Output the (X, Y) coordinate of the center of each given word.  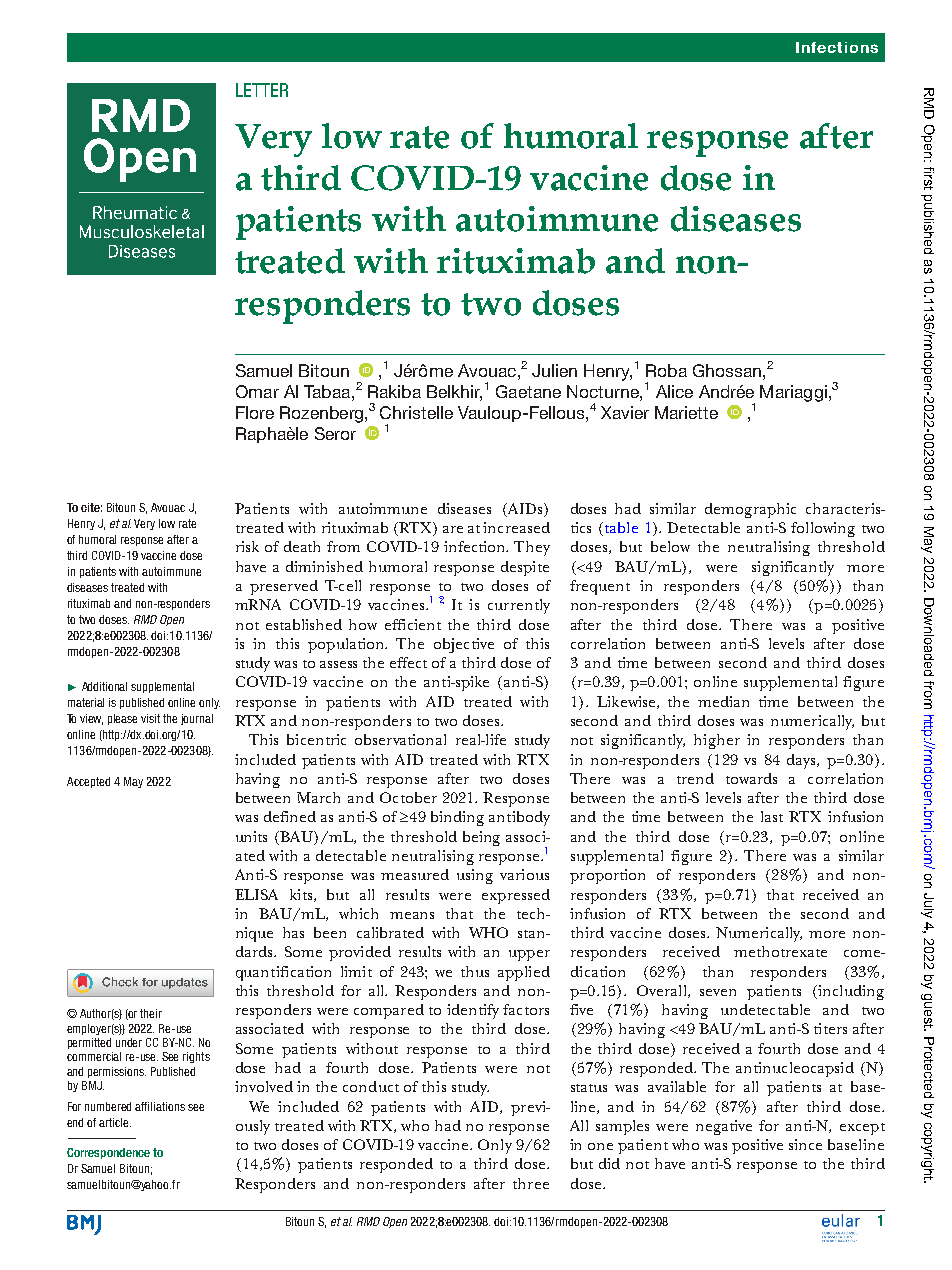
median (723, 701)
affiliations (160, 1106)
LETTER (262, 90)
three (531, 1183)
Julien (554, 370)
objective (464, 645)
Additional (104, 686)
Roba (666, 370)
